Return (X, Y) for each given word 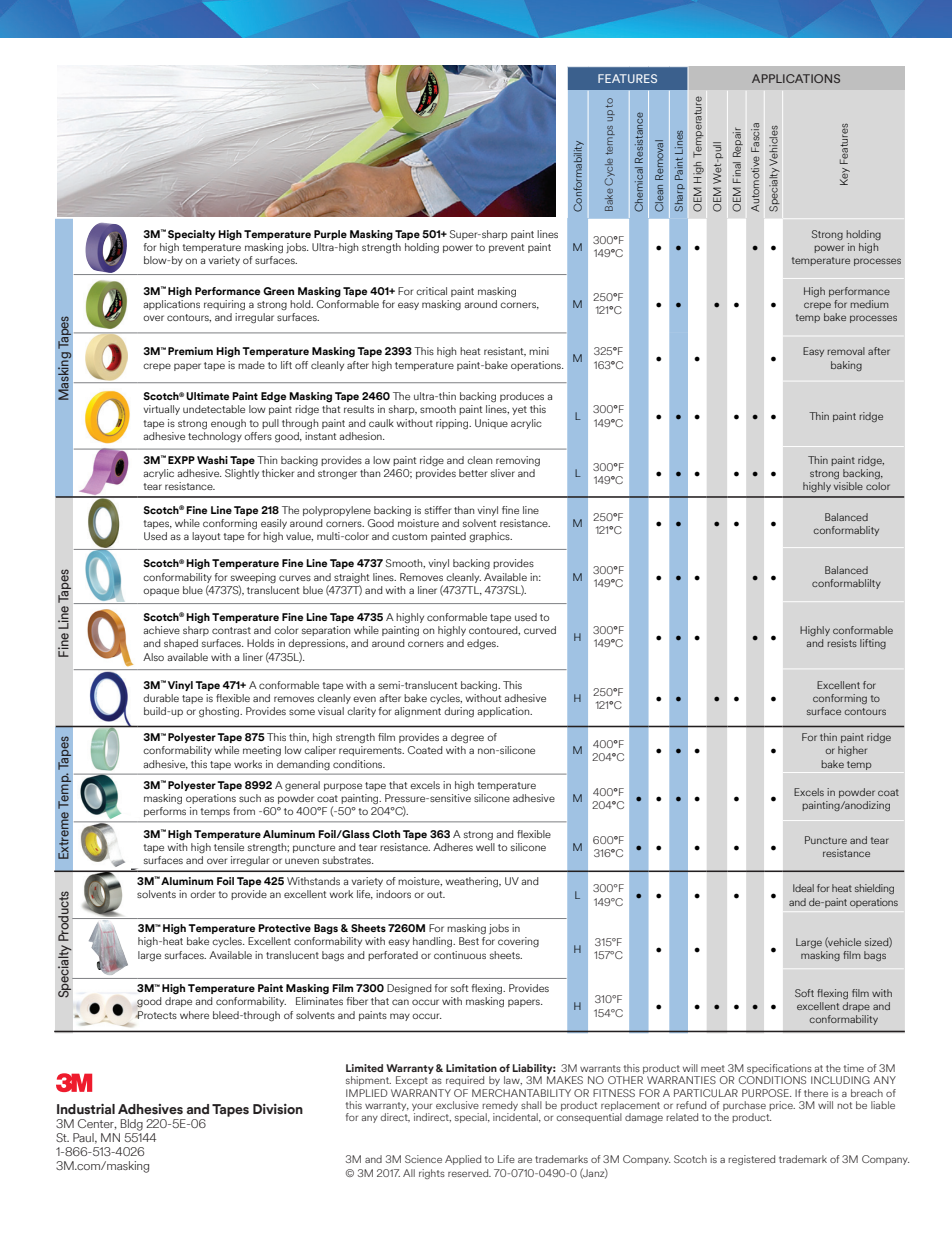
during (459, 712)
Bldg (132, 1125)
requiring (224, 305)
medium (869, 304)
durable (161, 698)
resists (842, 643)
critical (431, 291)
